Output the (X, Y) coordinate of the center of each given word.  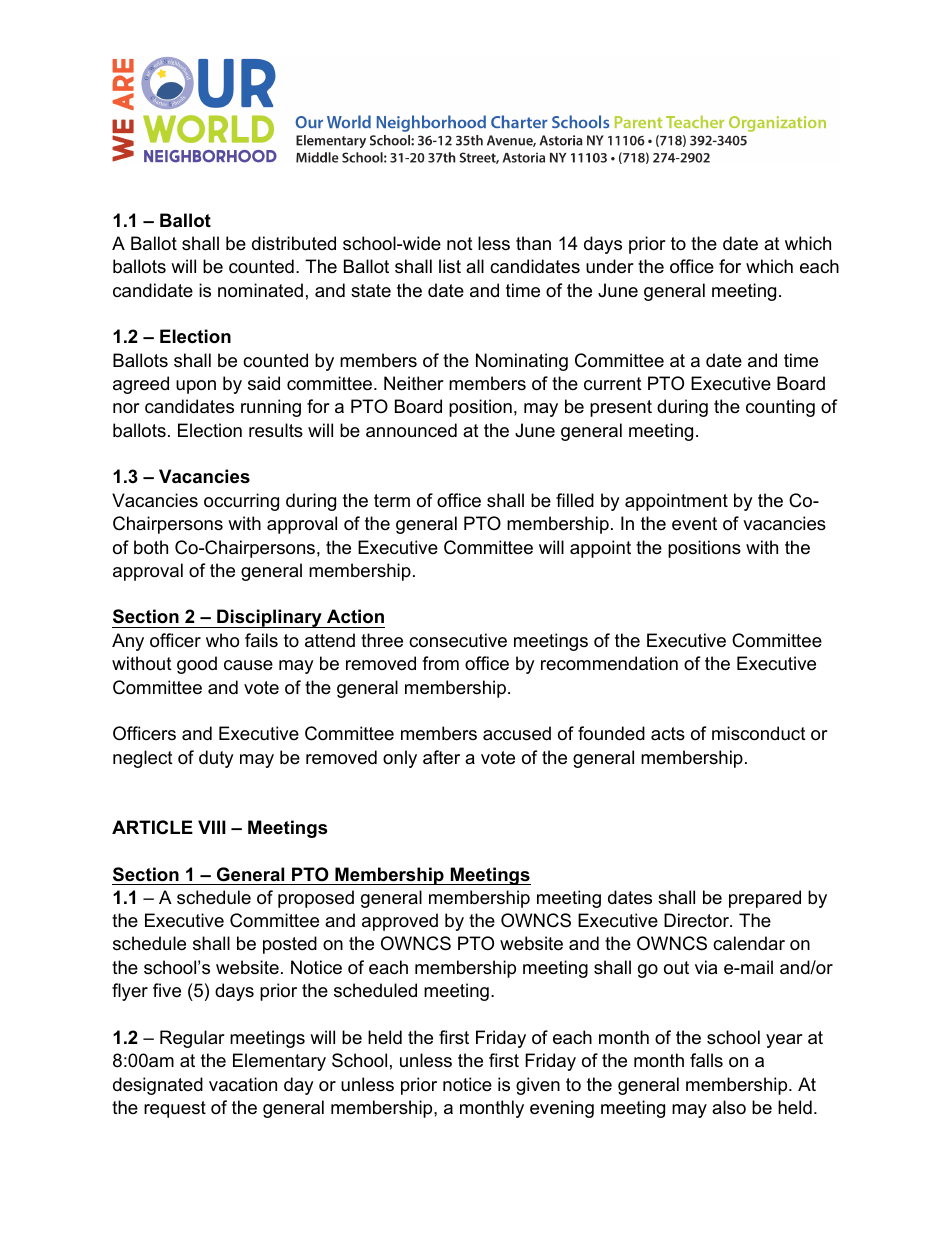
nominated (260, 290)
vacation (243, 1084)
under (610, 266)
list (450, 266)
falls (706, 1060)
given (538, 1086)
